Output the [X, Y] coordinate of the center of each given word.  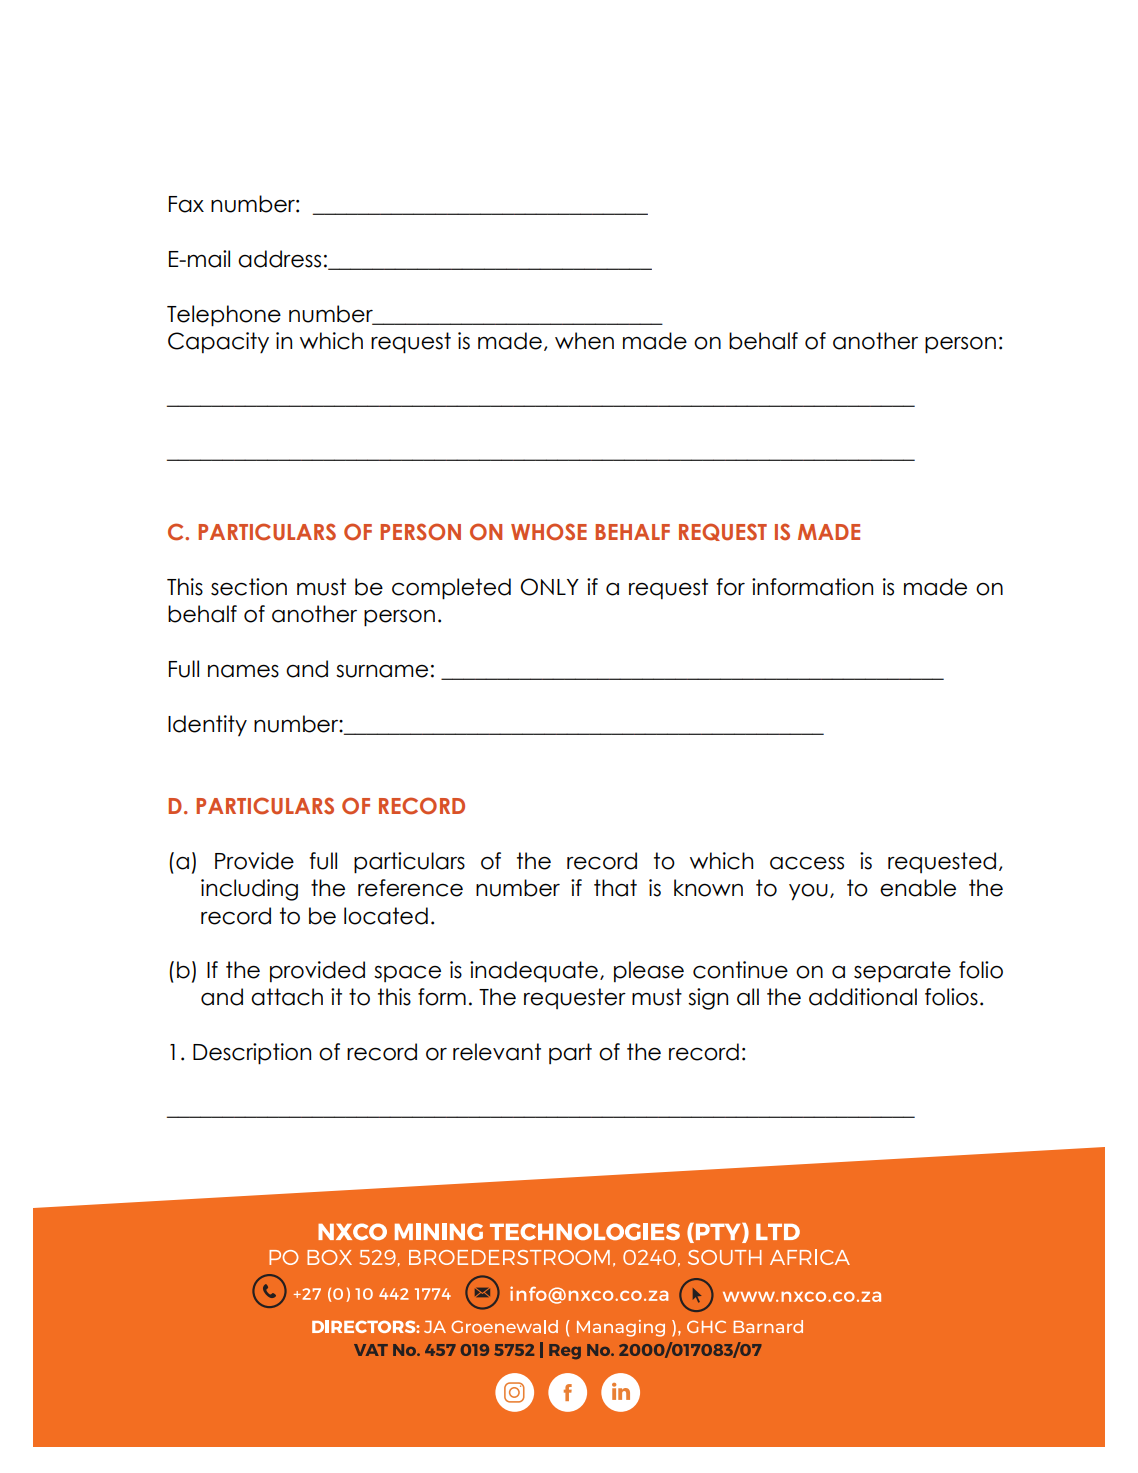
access [807, 863]
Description [252, 1054]
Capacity [218, 343]
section [249, 587]
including [249, 890]
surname [382, 671]
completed [451, 589]
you [808, 892]
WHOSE [549, 532]
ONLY [550, 587]
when [584, 341]
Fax [186, 204]
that [615, 888]
